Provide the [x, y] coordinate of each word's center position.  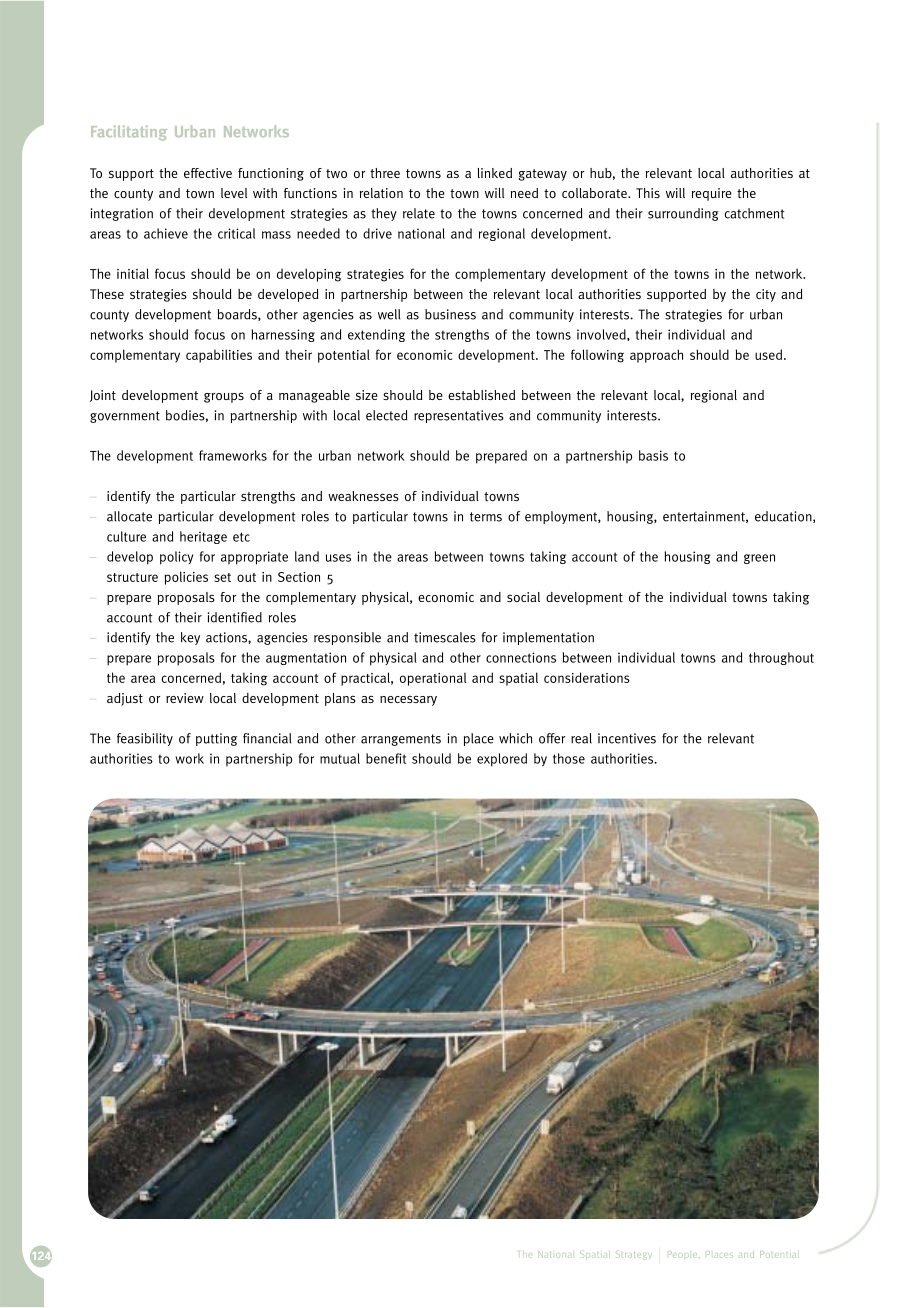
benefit [386, 758]
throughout [781, 658]
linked [495, 173]
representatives [459, 416]
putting [216, 739]
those [569, 758]
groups [224, 397]
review [185, 698]
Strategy [634, 1255]
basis [653, 455]
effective [208, 173]
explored [502, 760]
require [712, 194]
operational [433, 679]
